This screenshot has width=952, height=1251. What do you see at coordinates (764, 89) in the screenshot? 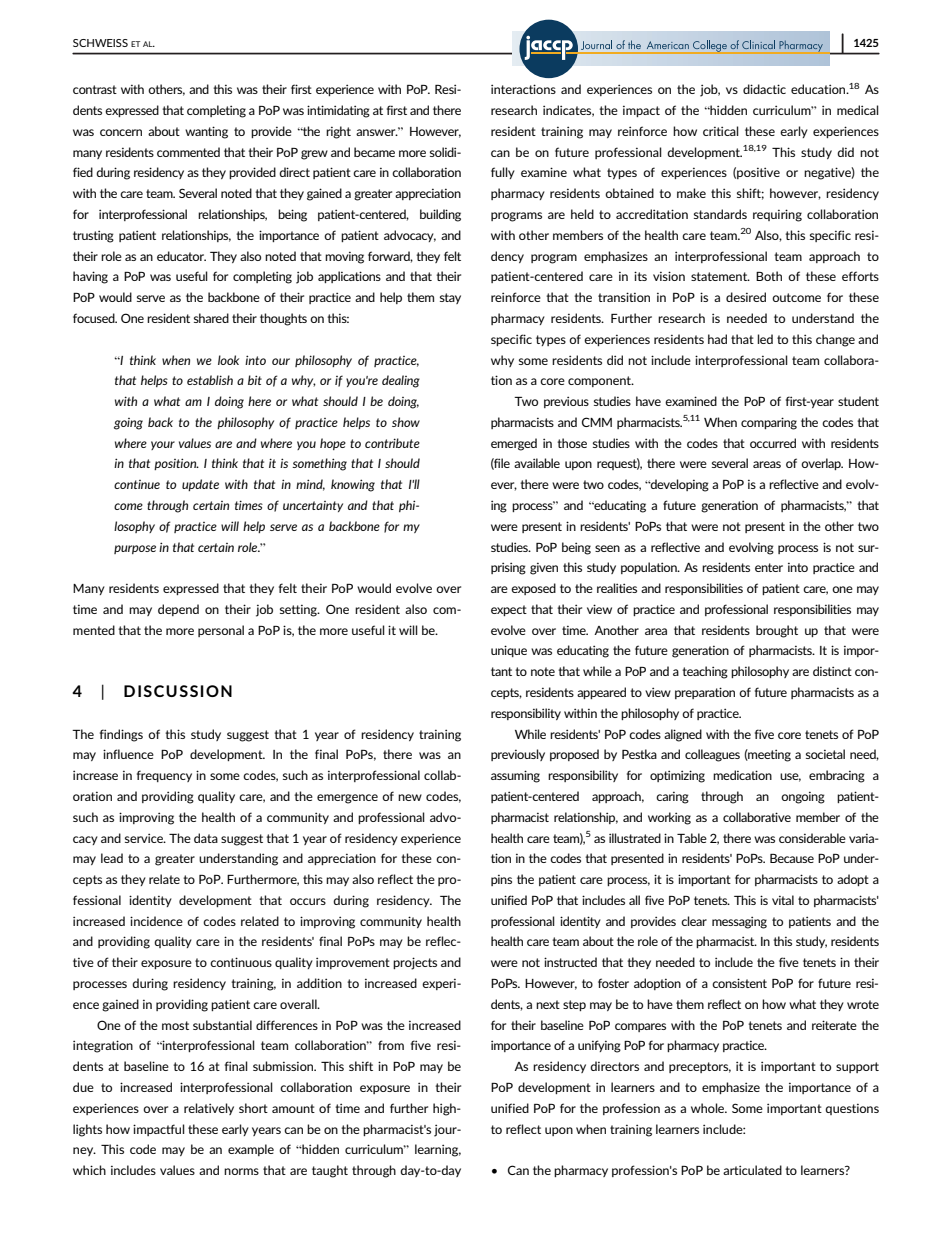
I see `didactic` at bounding box center [764, 89].
